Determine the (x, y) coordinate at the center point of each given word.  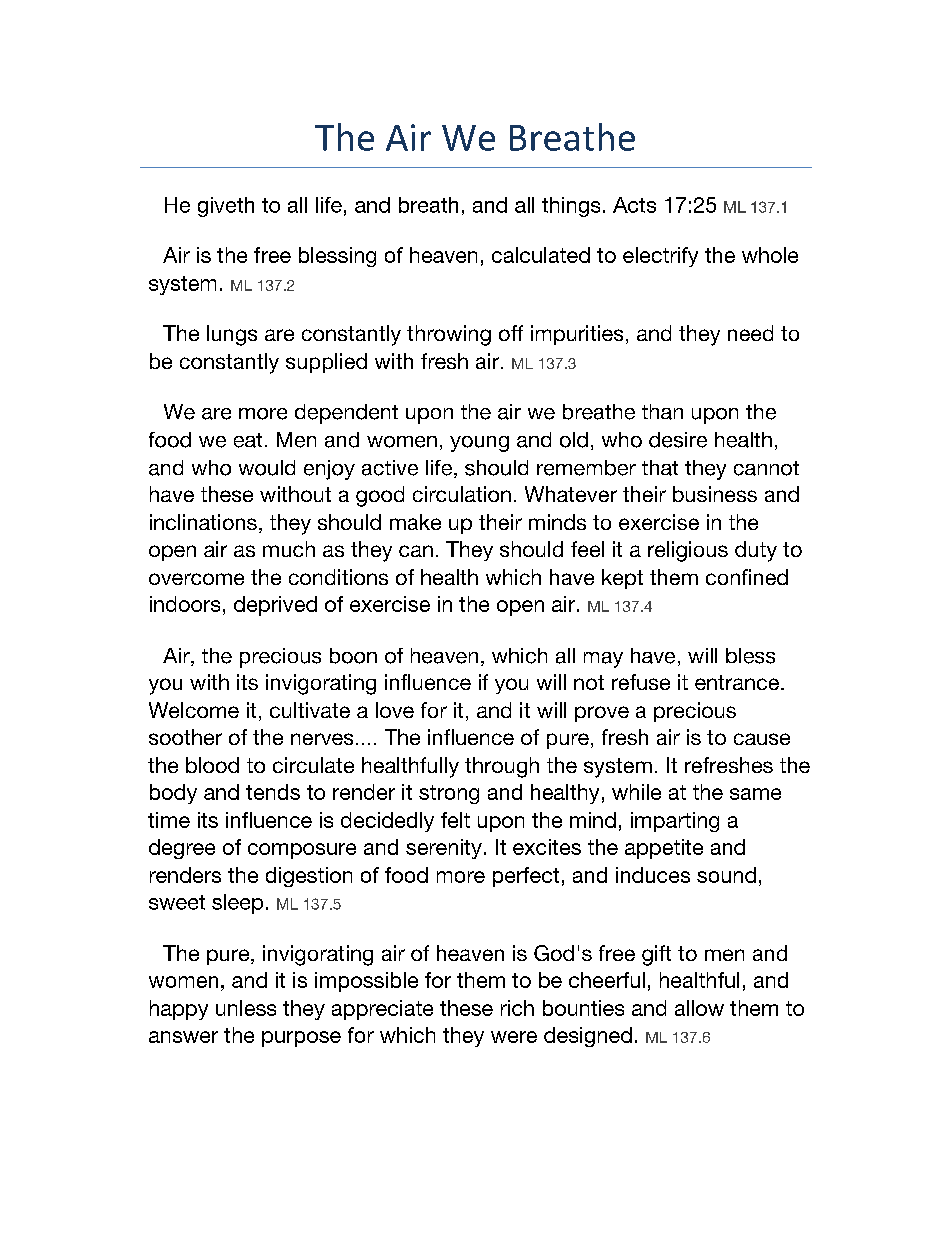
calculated (541, 255)
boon (353, 656)
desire (678, 440)
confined (747, 577)
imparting (675, 822)
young (479, 444)
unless (246, 1008)
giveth (226, 207)
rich (517, 1008)
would (267, 468)
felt (455, 820)
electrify (660, 257)
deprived (275, 606)
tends (273, 792)
